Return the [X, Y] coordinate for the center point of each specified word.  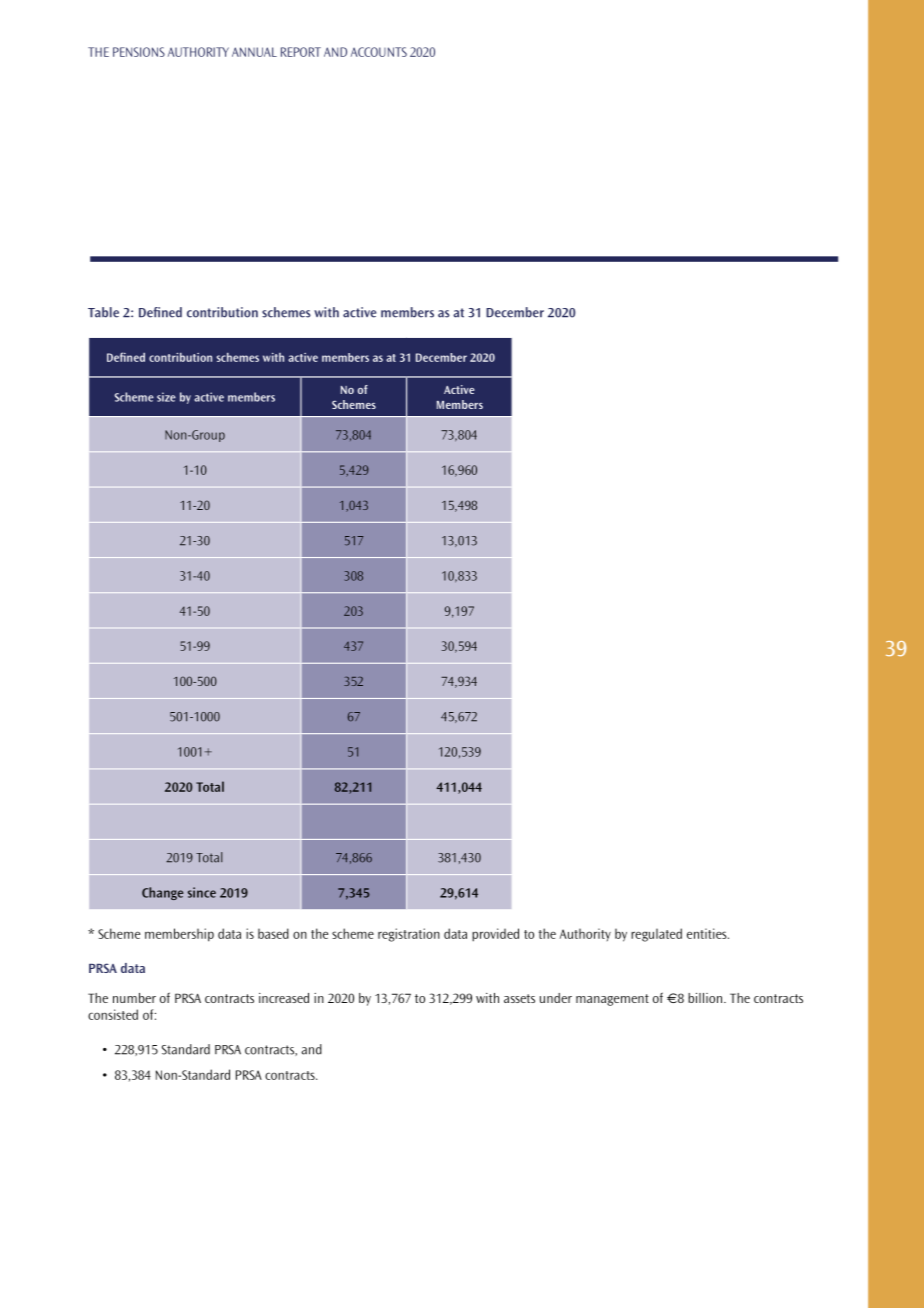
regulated [656, 935]
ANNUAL [254, 52]
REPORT [301, 52]
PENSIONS [139, 52]
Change [163, 893]
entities [708, 933]
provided [495, 935]
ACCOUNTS [379, 52]
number [134, 998]
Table [103, 312]
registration [409, 935]
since [202, 892]
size [166, 397]
